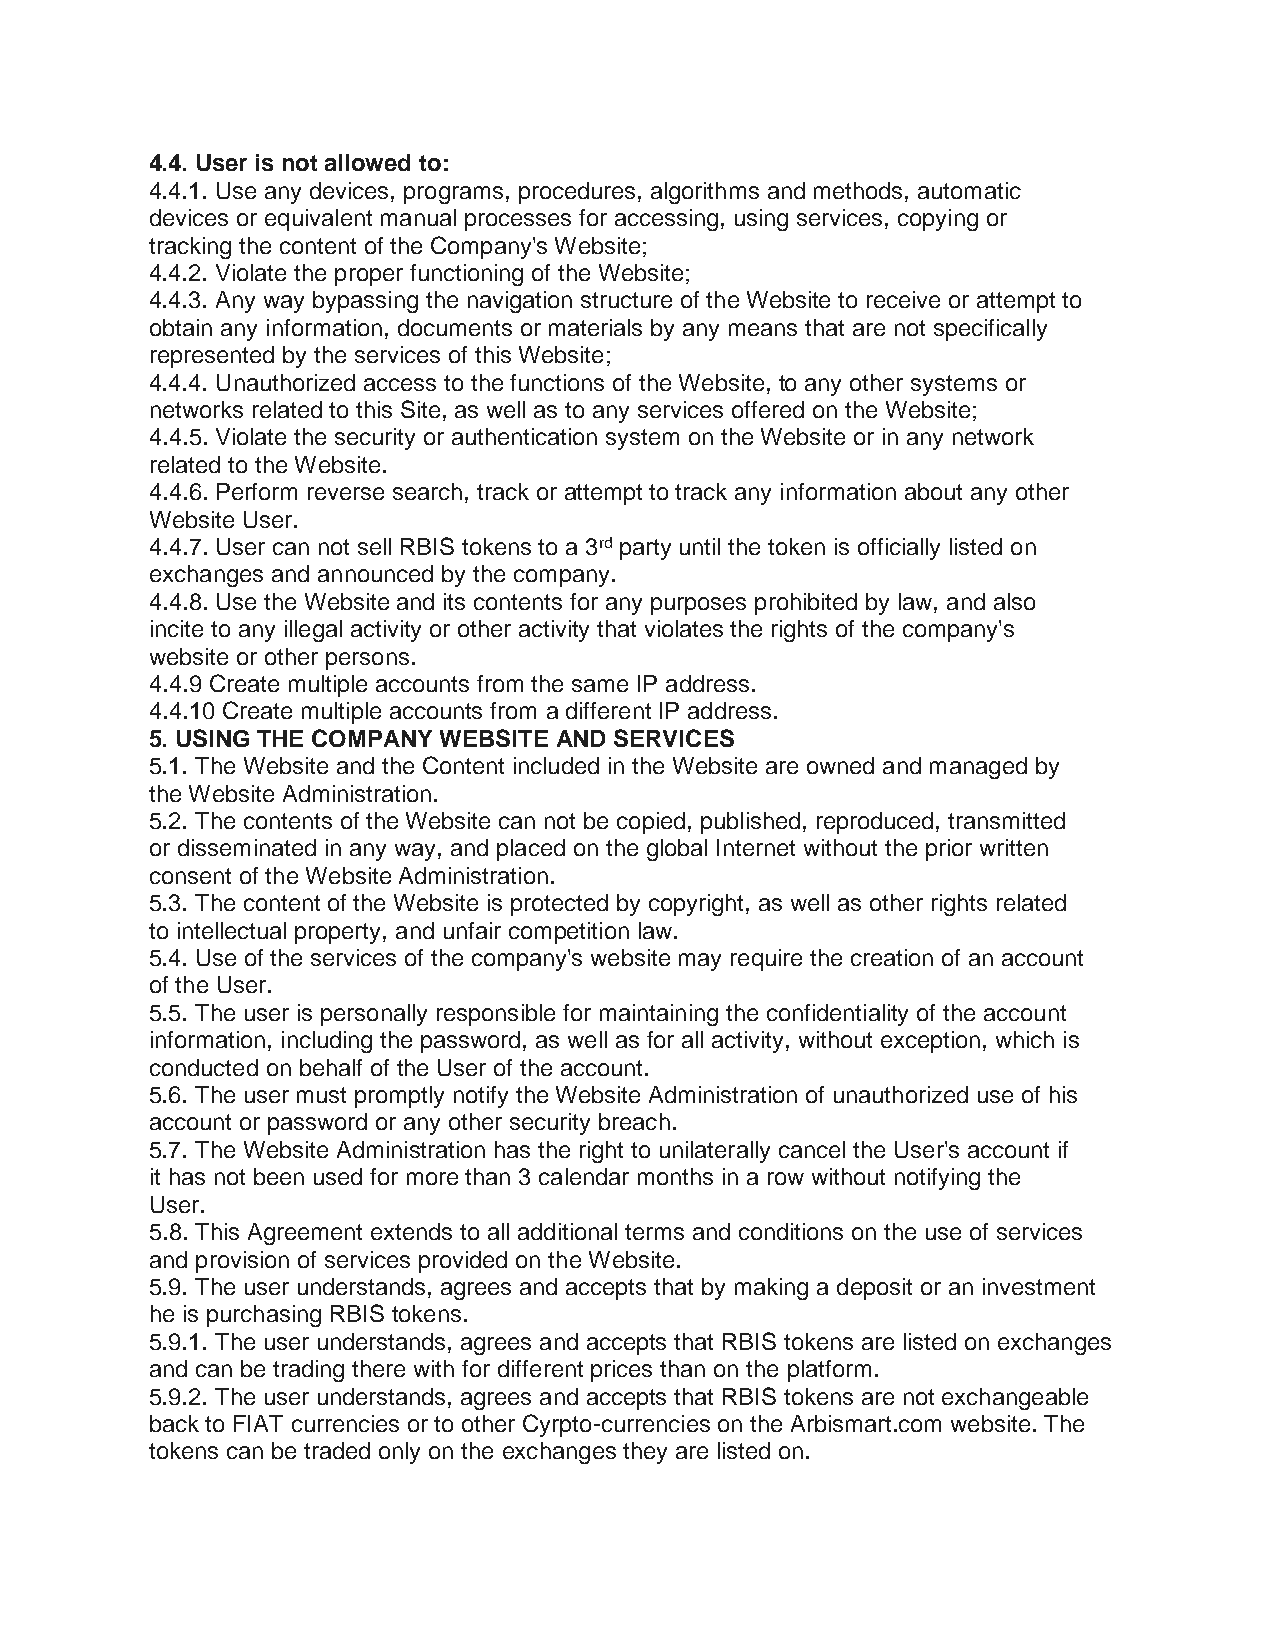 The image size is (1268, 1641). What do you see at coordinates (577, 193) in the screenshot?
I see `procedures` at bounding box center [577, 193].
